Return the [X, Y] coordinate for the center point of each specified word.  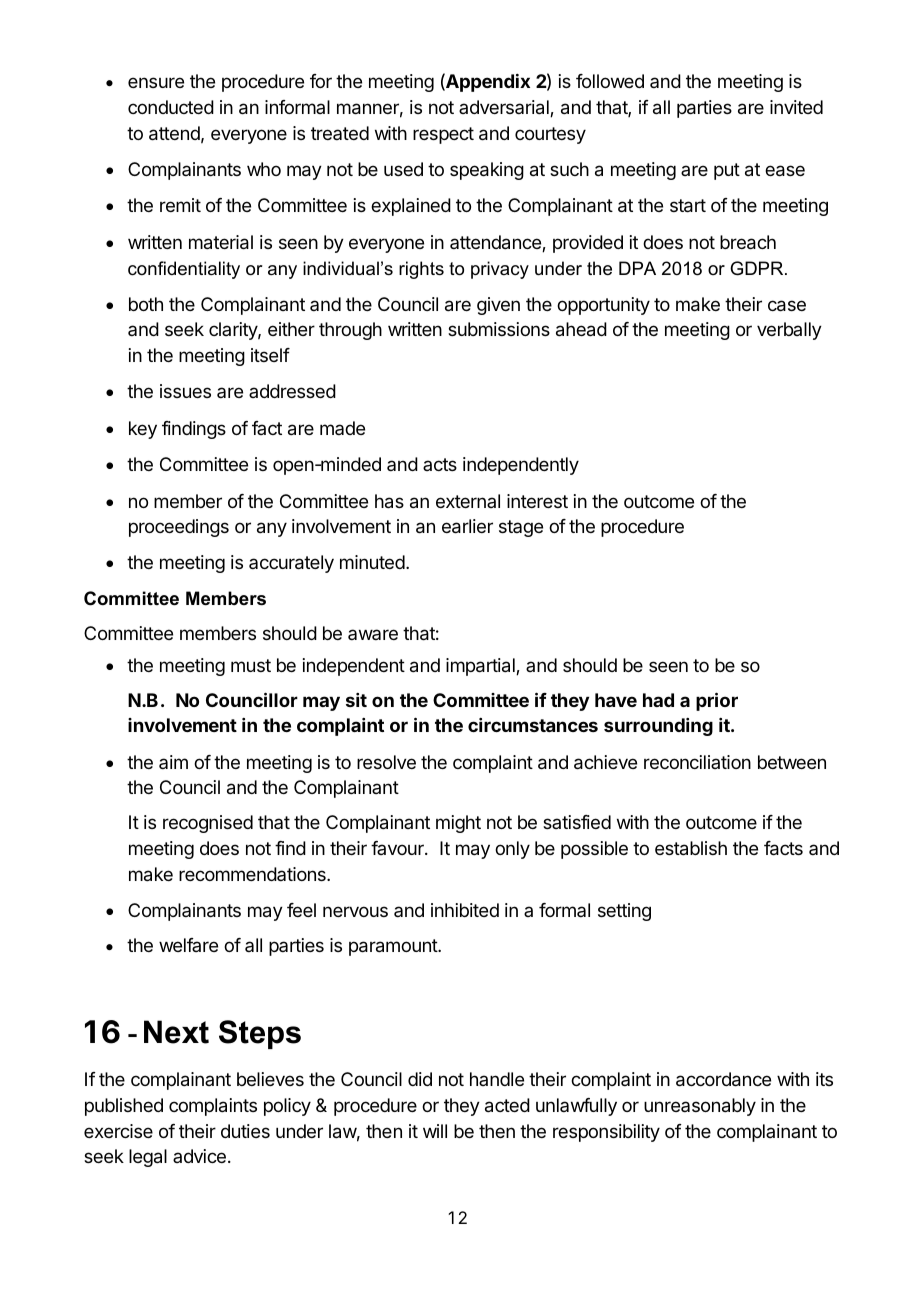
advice [199, 1156]
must [251, 665]
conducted [171, 107]
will [435, 1131]
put [727, 171]
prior [717, 701]
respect [443, 135]
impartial [481, 667]
